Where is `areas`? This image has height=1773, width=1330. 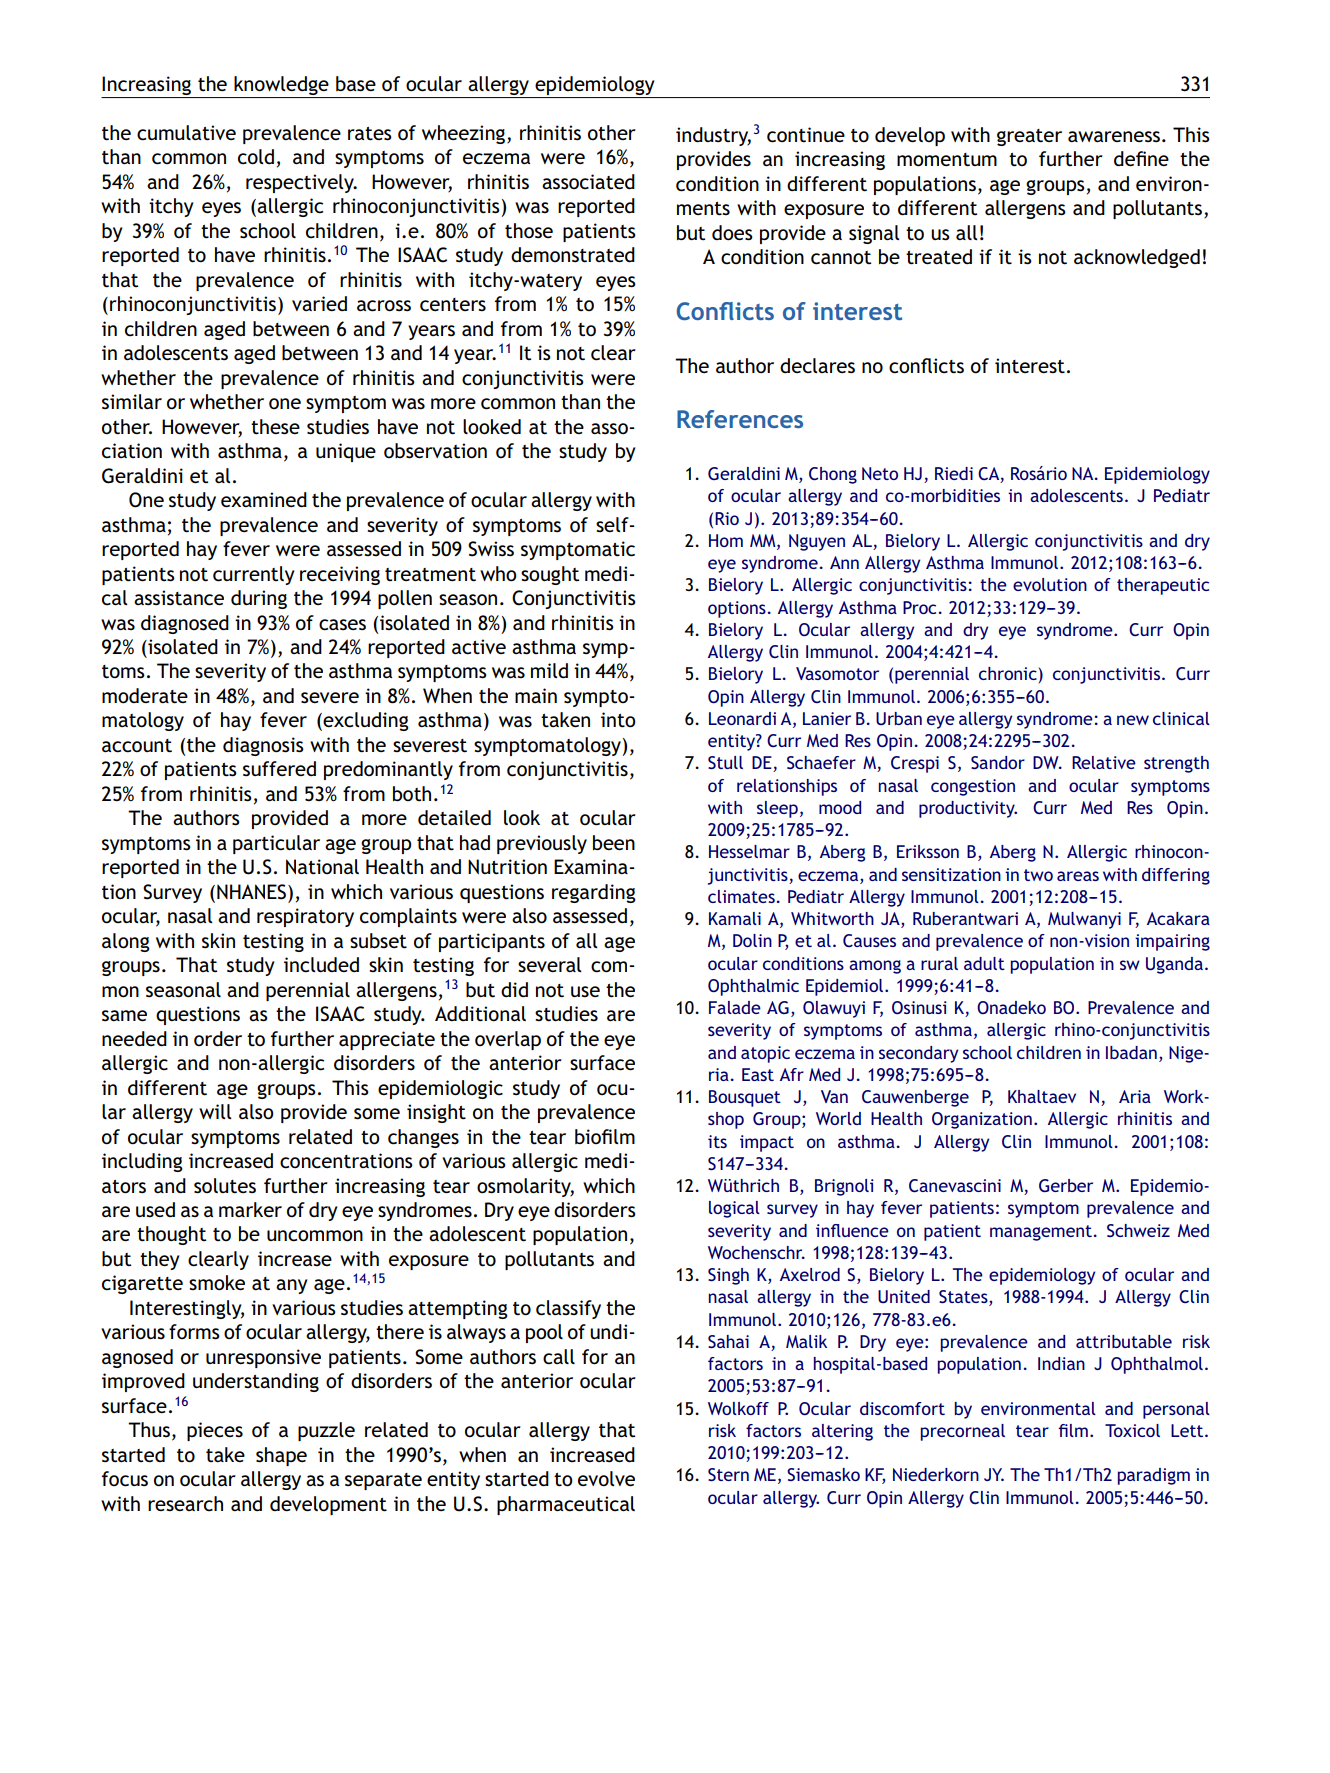
areas is located at coordinates (1078, 876).
